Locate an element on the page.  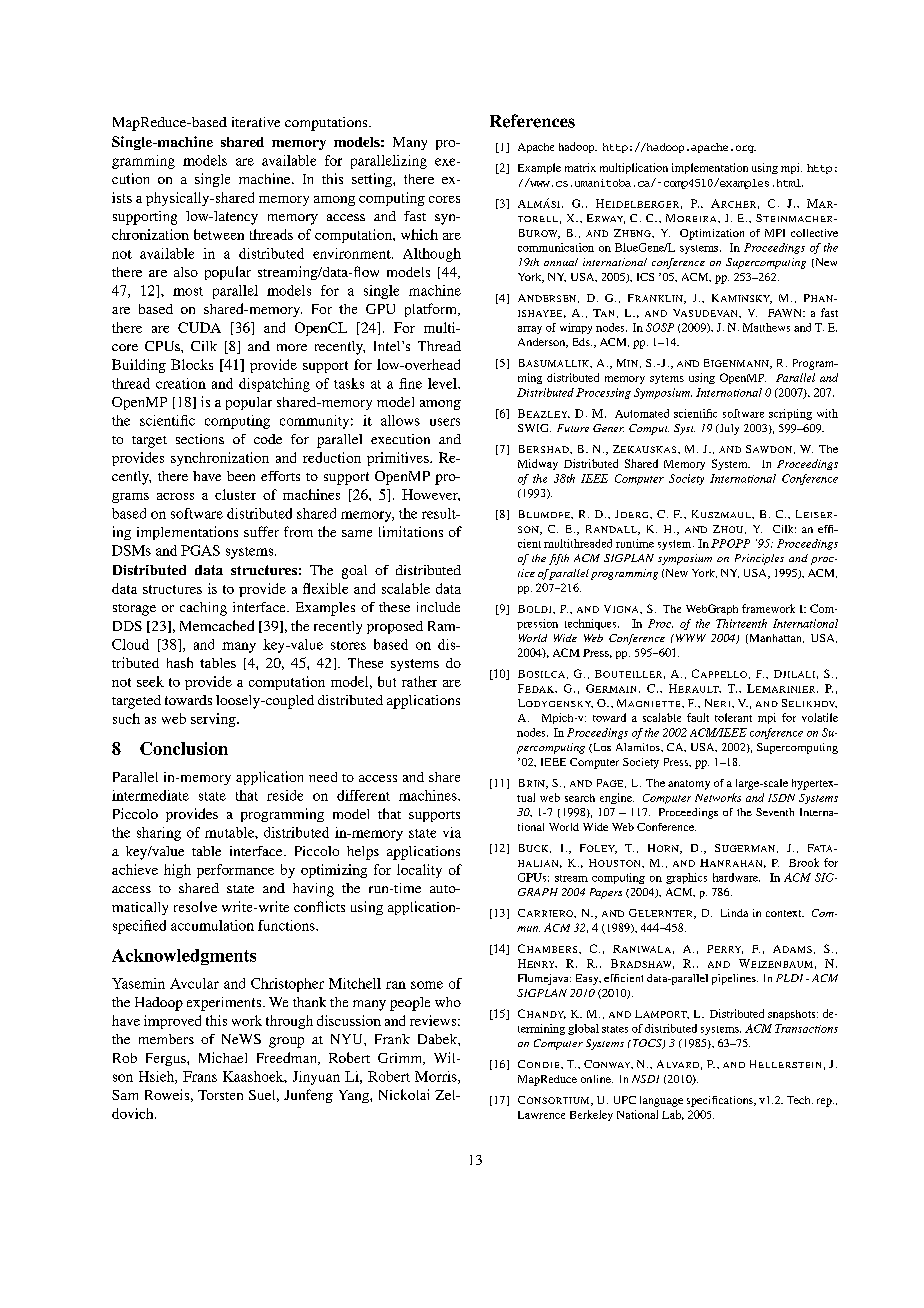
iterative is located at coordinates (256, 122).
